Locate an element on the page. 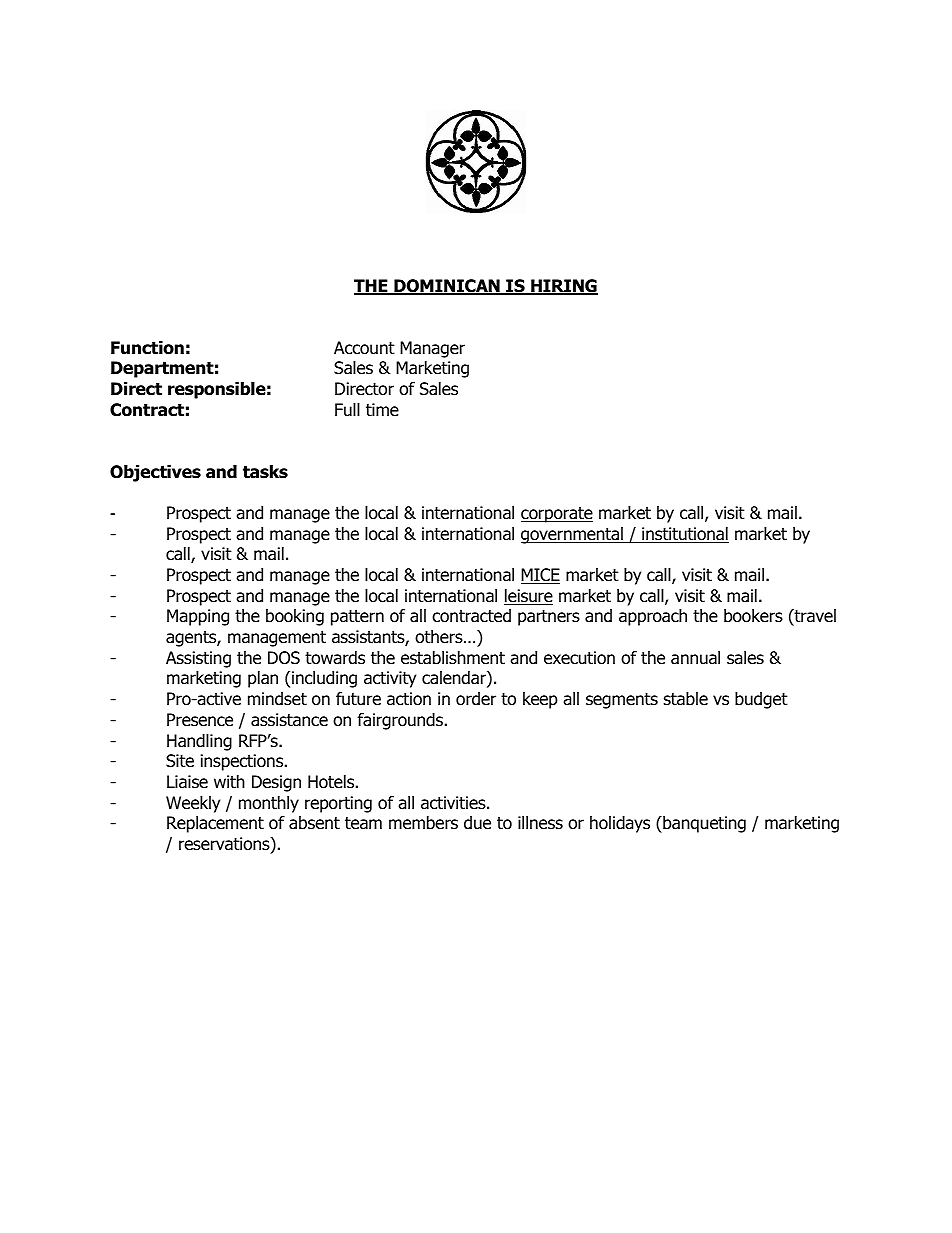  holidays is located at coordinates (620, 824).
